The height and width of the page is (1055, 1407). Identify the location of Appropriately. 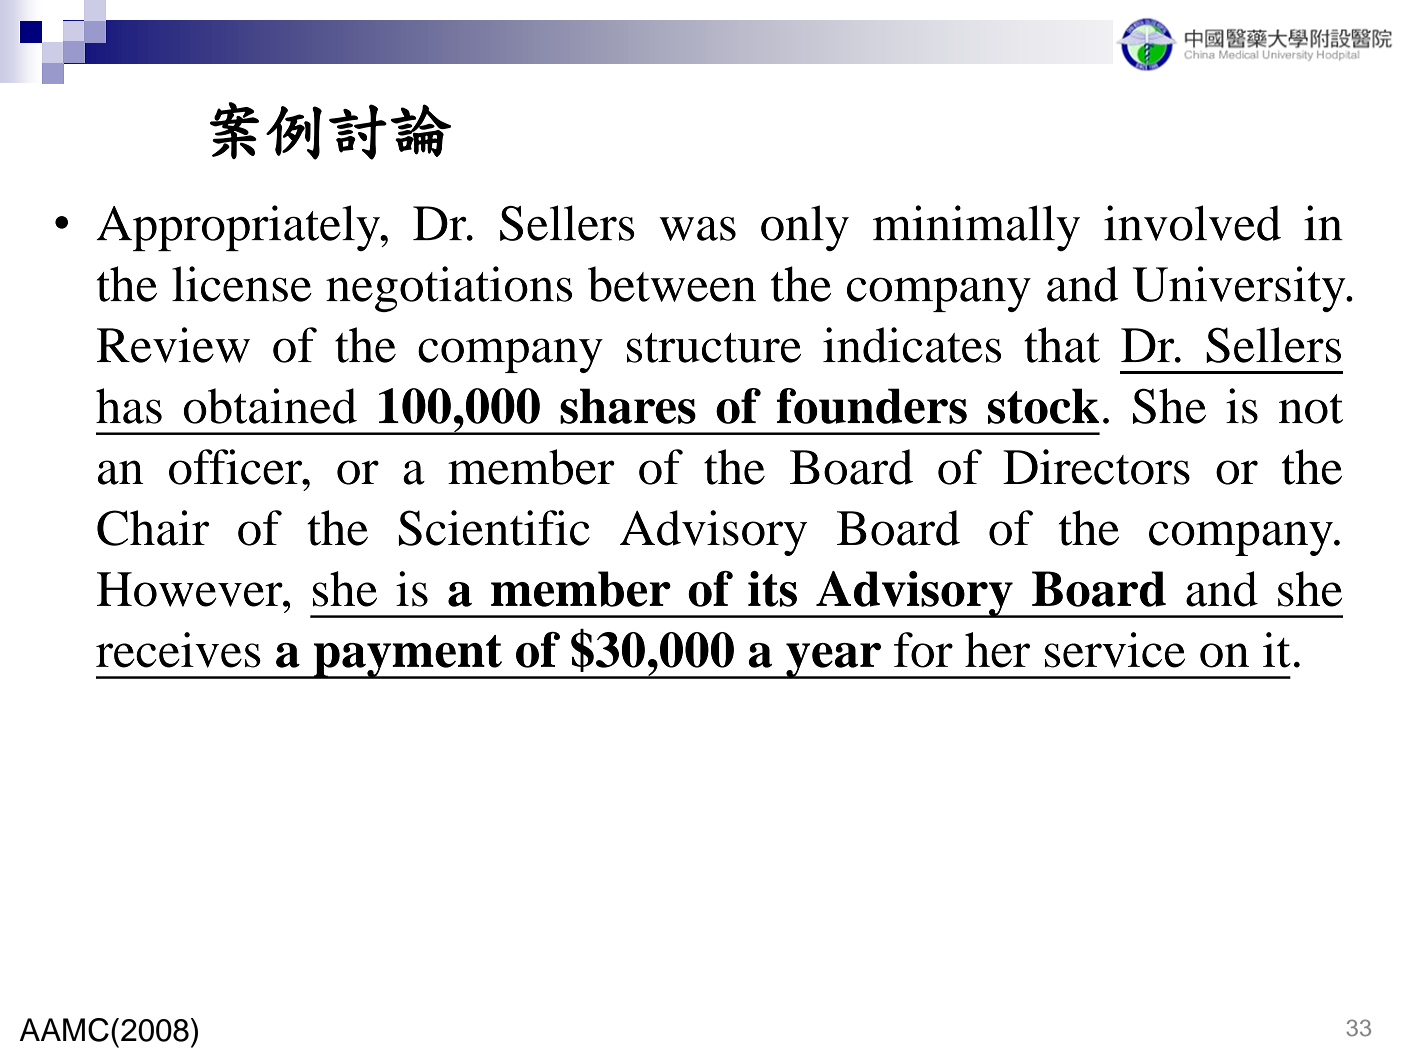
(239, 228).
